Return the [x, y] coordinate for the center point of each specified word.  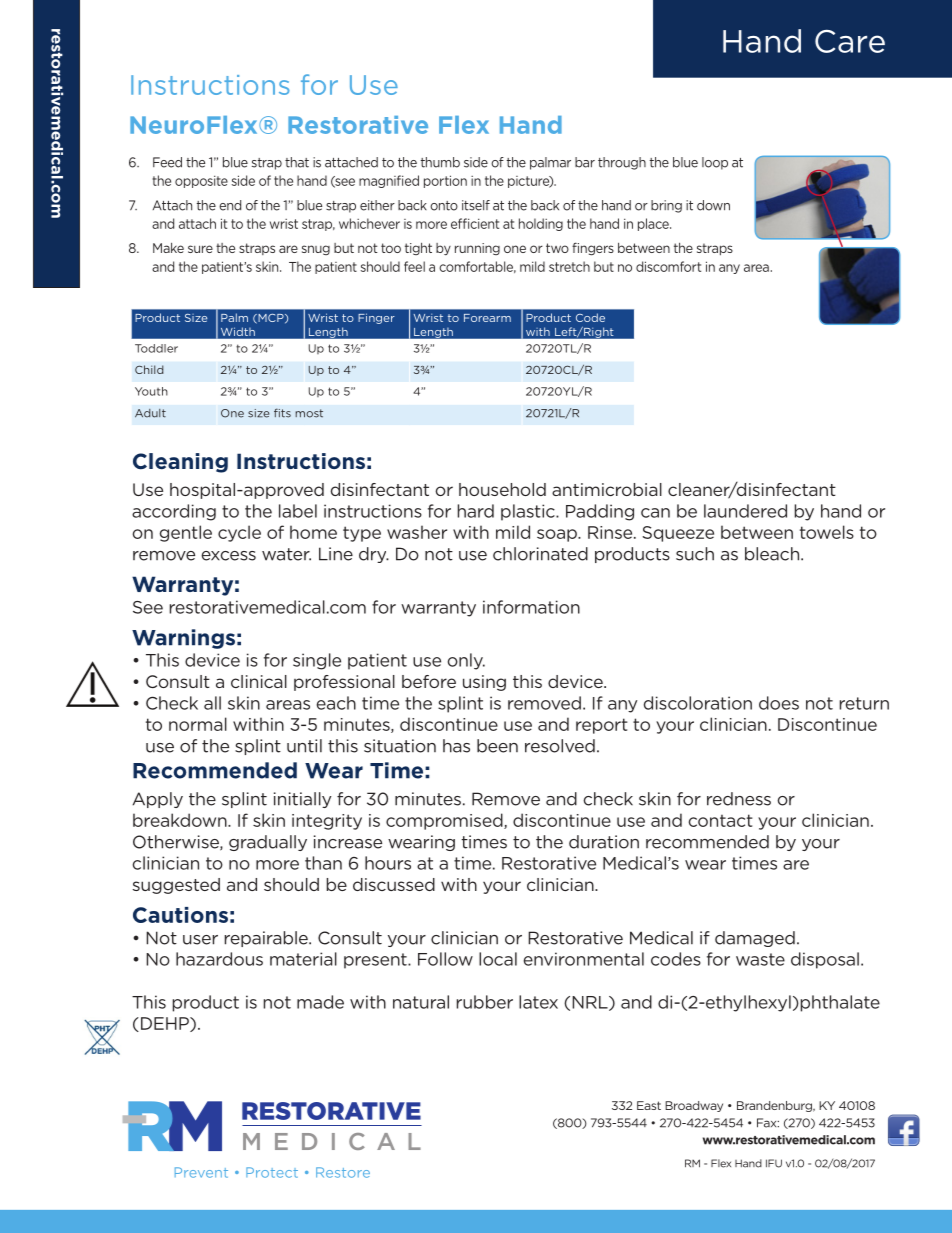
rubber [485, 1002]
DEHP [164, 1024]
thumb [440, 162]
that [297, 162]
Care [850, 41]
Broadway [694, 1106]
